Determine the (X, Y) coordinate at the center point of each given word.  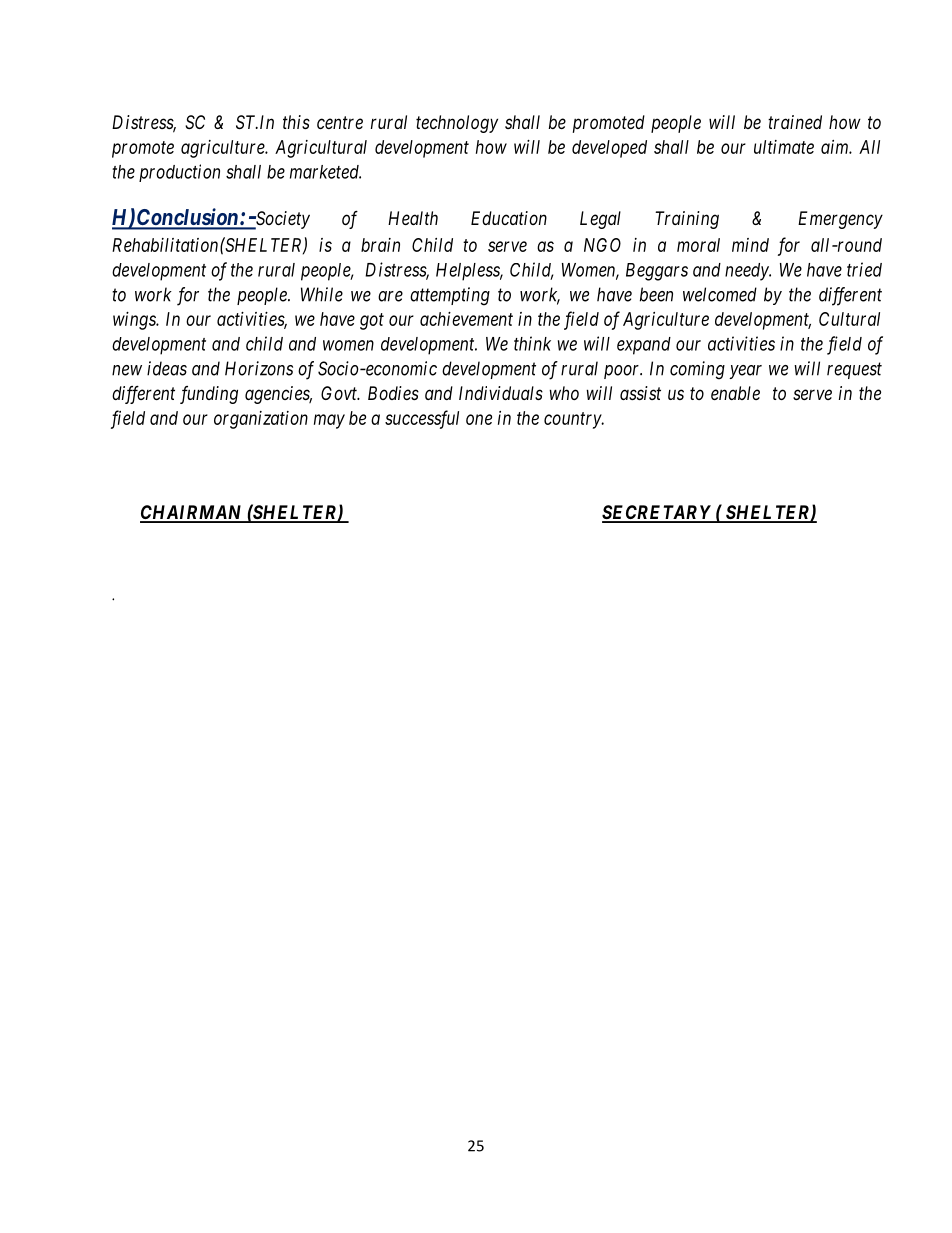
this (296, 122)
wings (135, 321)
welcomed (720, 294)
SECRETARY (657, 513)
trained (795, 122)
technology (457, 124)
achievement (466, 319)
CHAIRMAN (192, 513)
